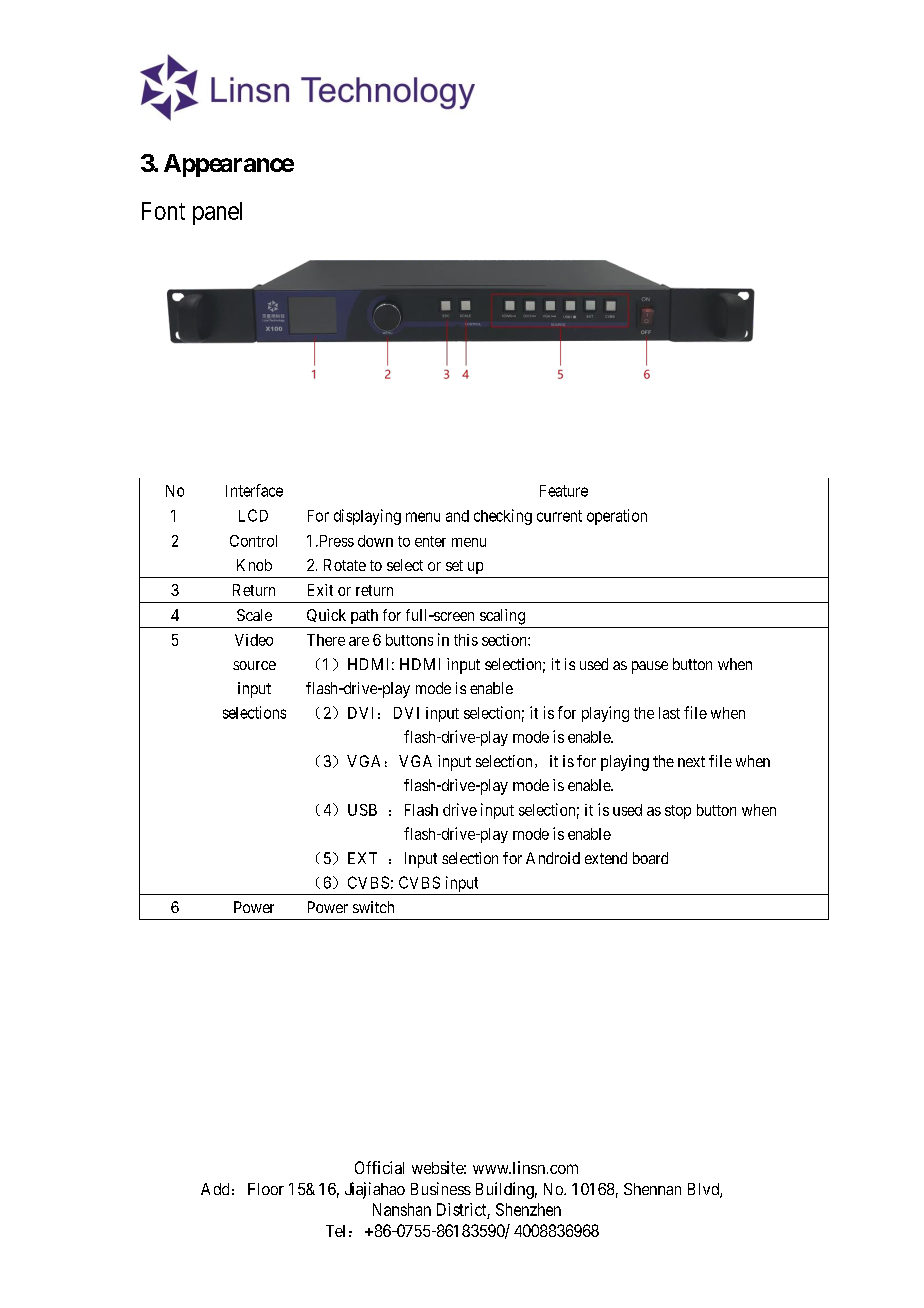 The height and width of the screenshot is (1308, 924). I want to click on source, so click(254, 665).
